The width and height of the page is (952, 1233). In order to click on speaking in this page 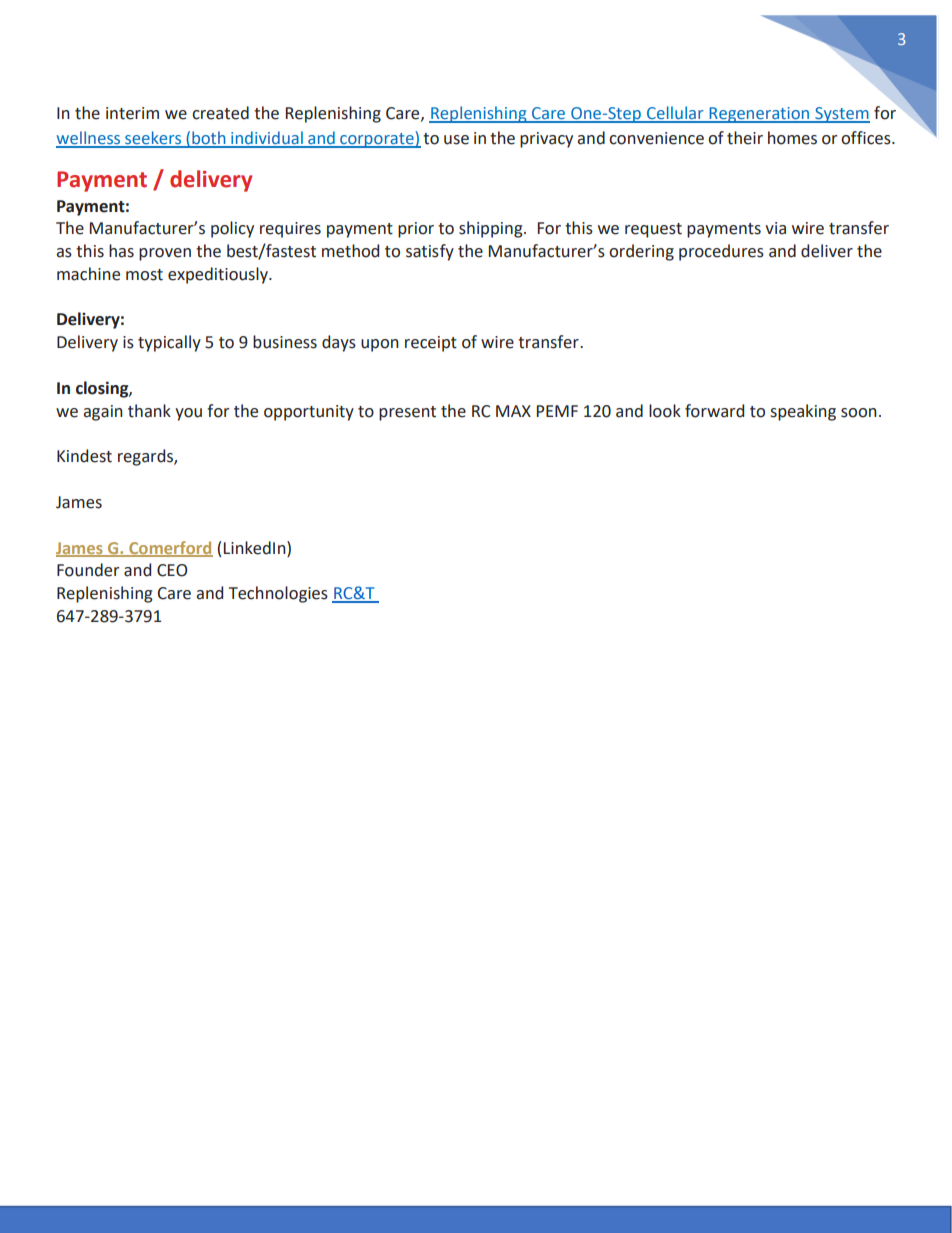, I will do `click(803, 412)`.
